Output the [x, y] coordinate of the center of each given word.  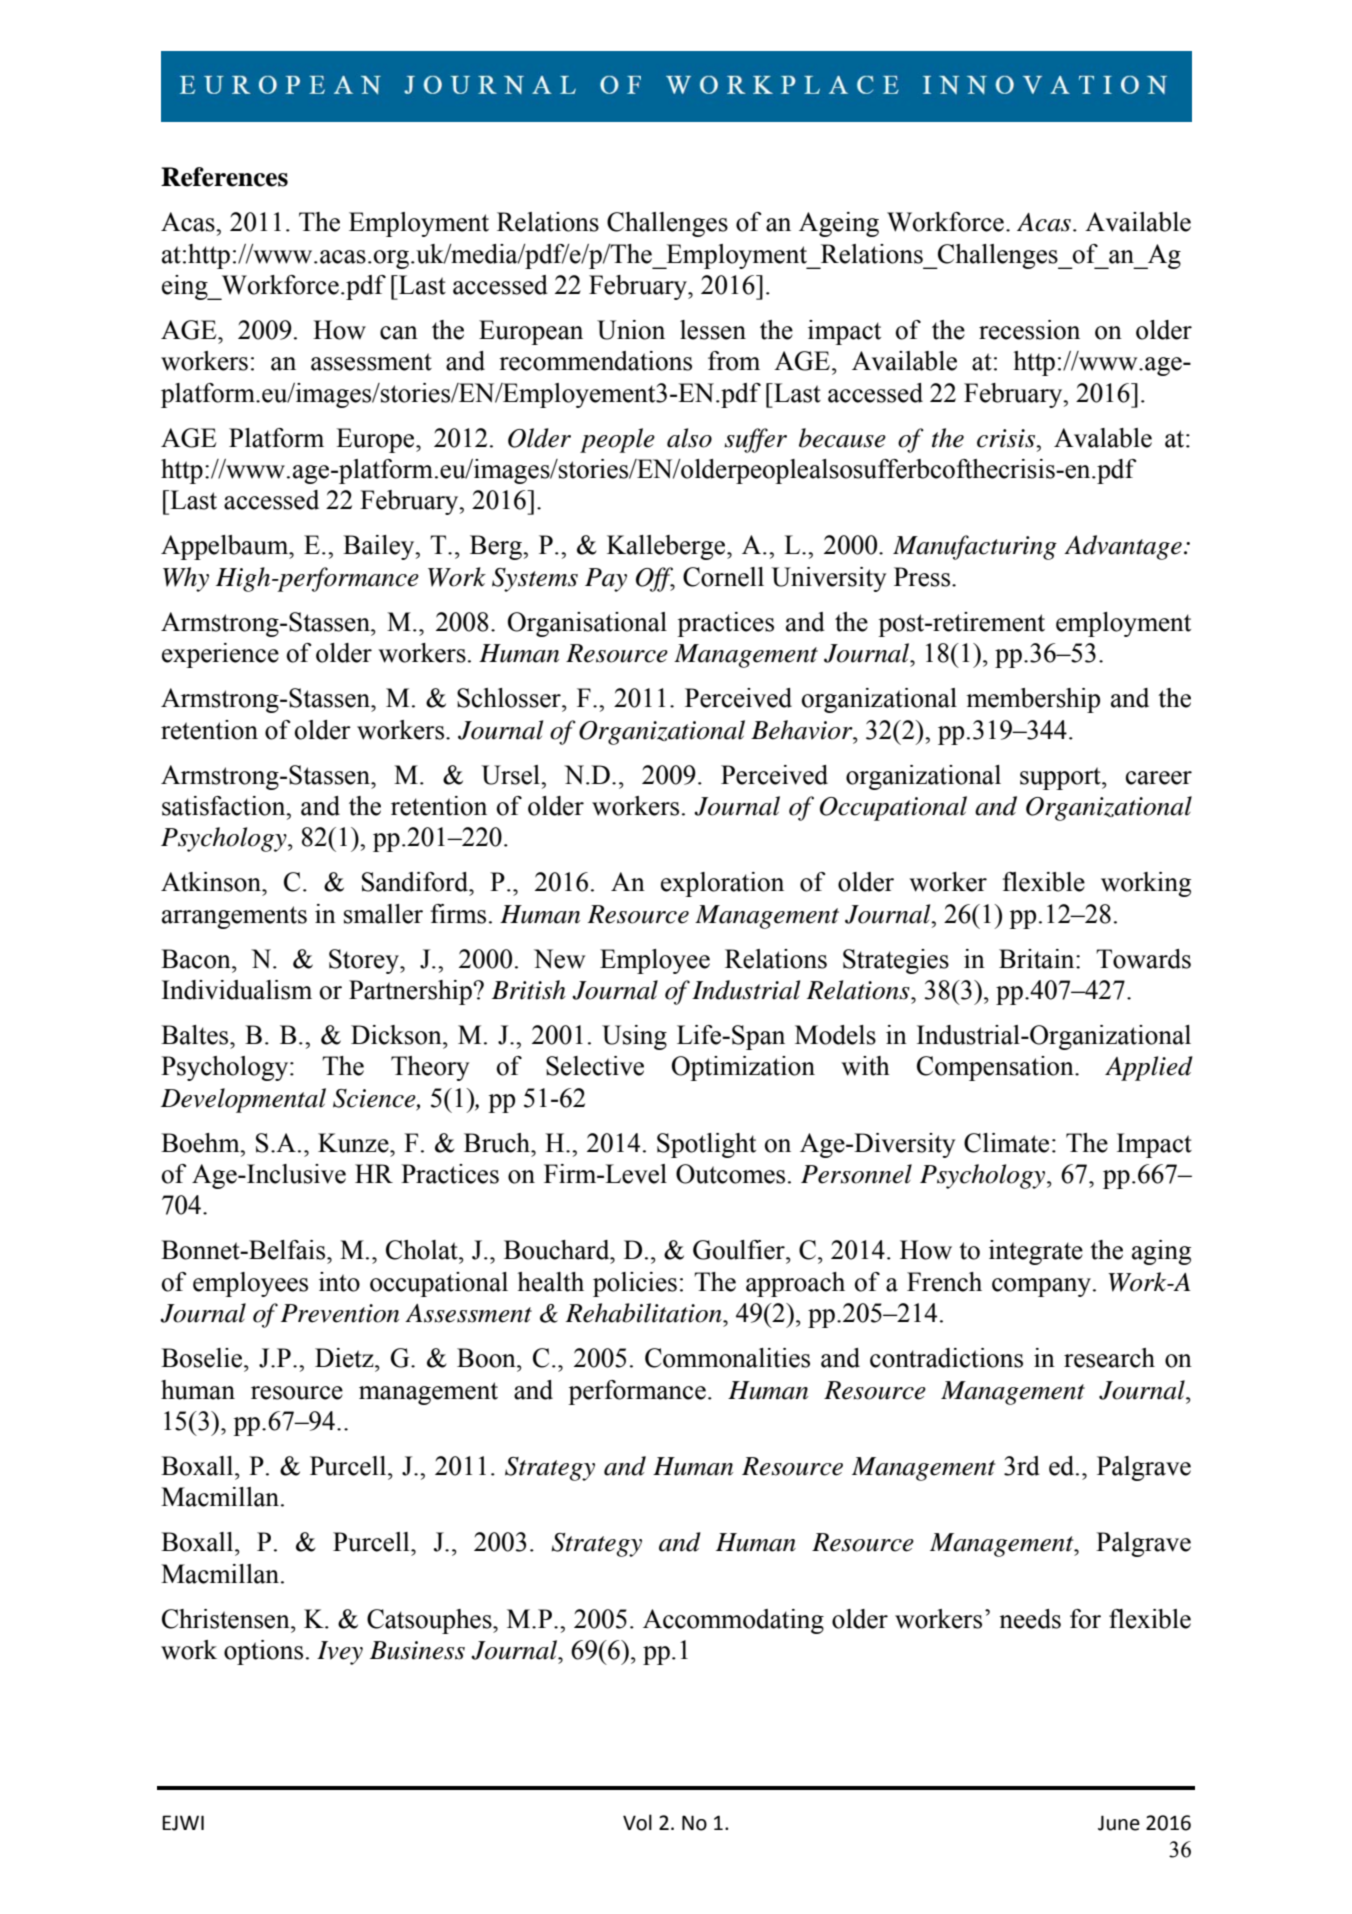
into [339, 1282]
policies [635, 1284]
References [224, 177]
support [1061, 778]
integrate [1036, 1252]
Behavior [803, 730]
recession [1029, 330]
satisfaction [225, 806]
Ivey [340, 1653]
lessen [713, 330]
